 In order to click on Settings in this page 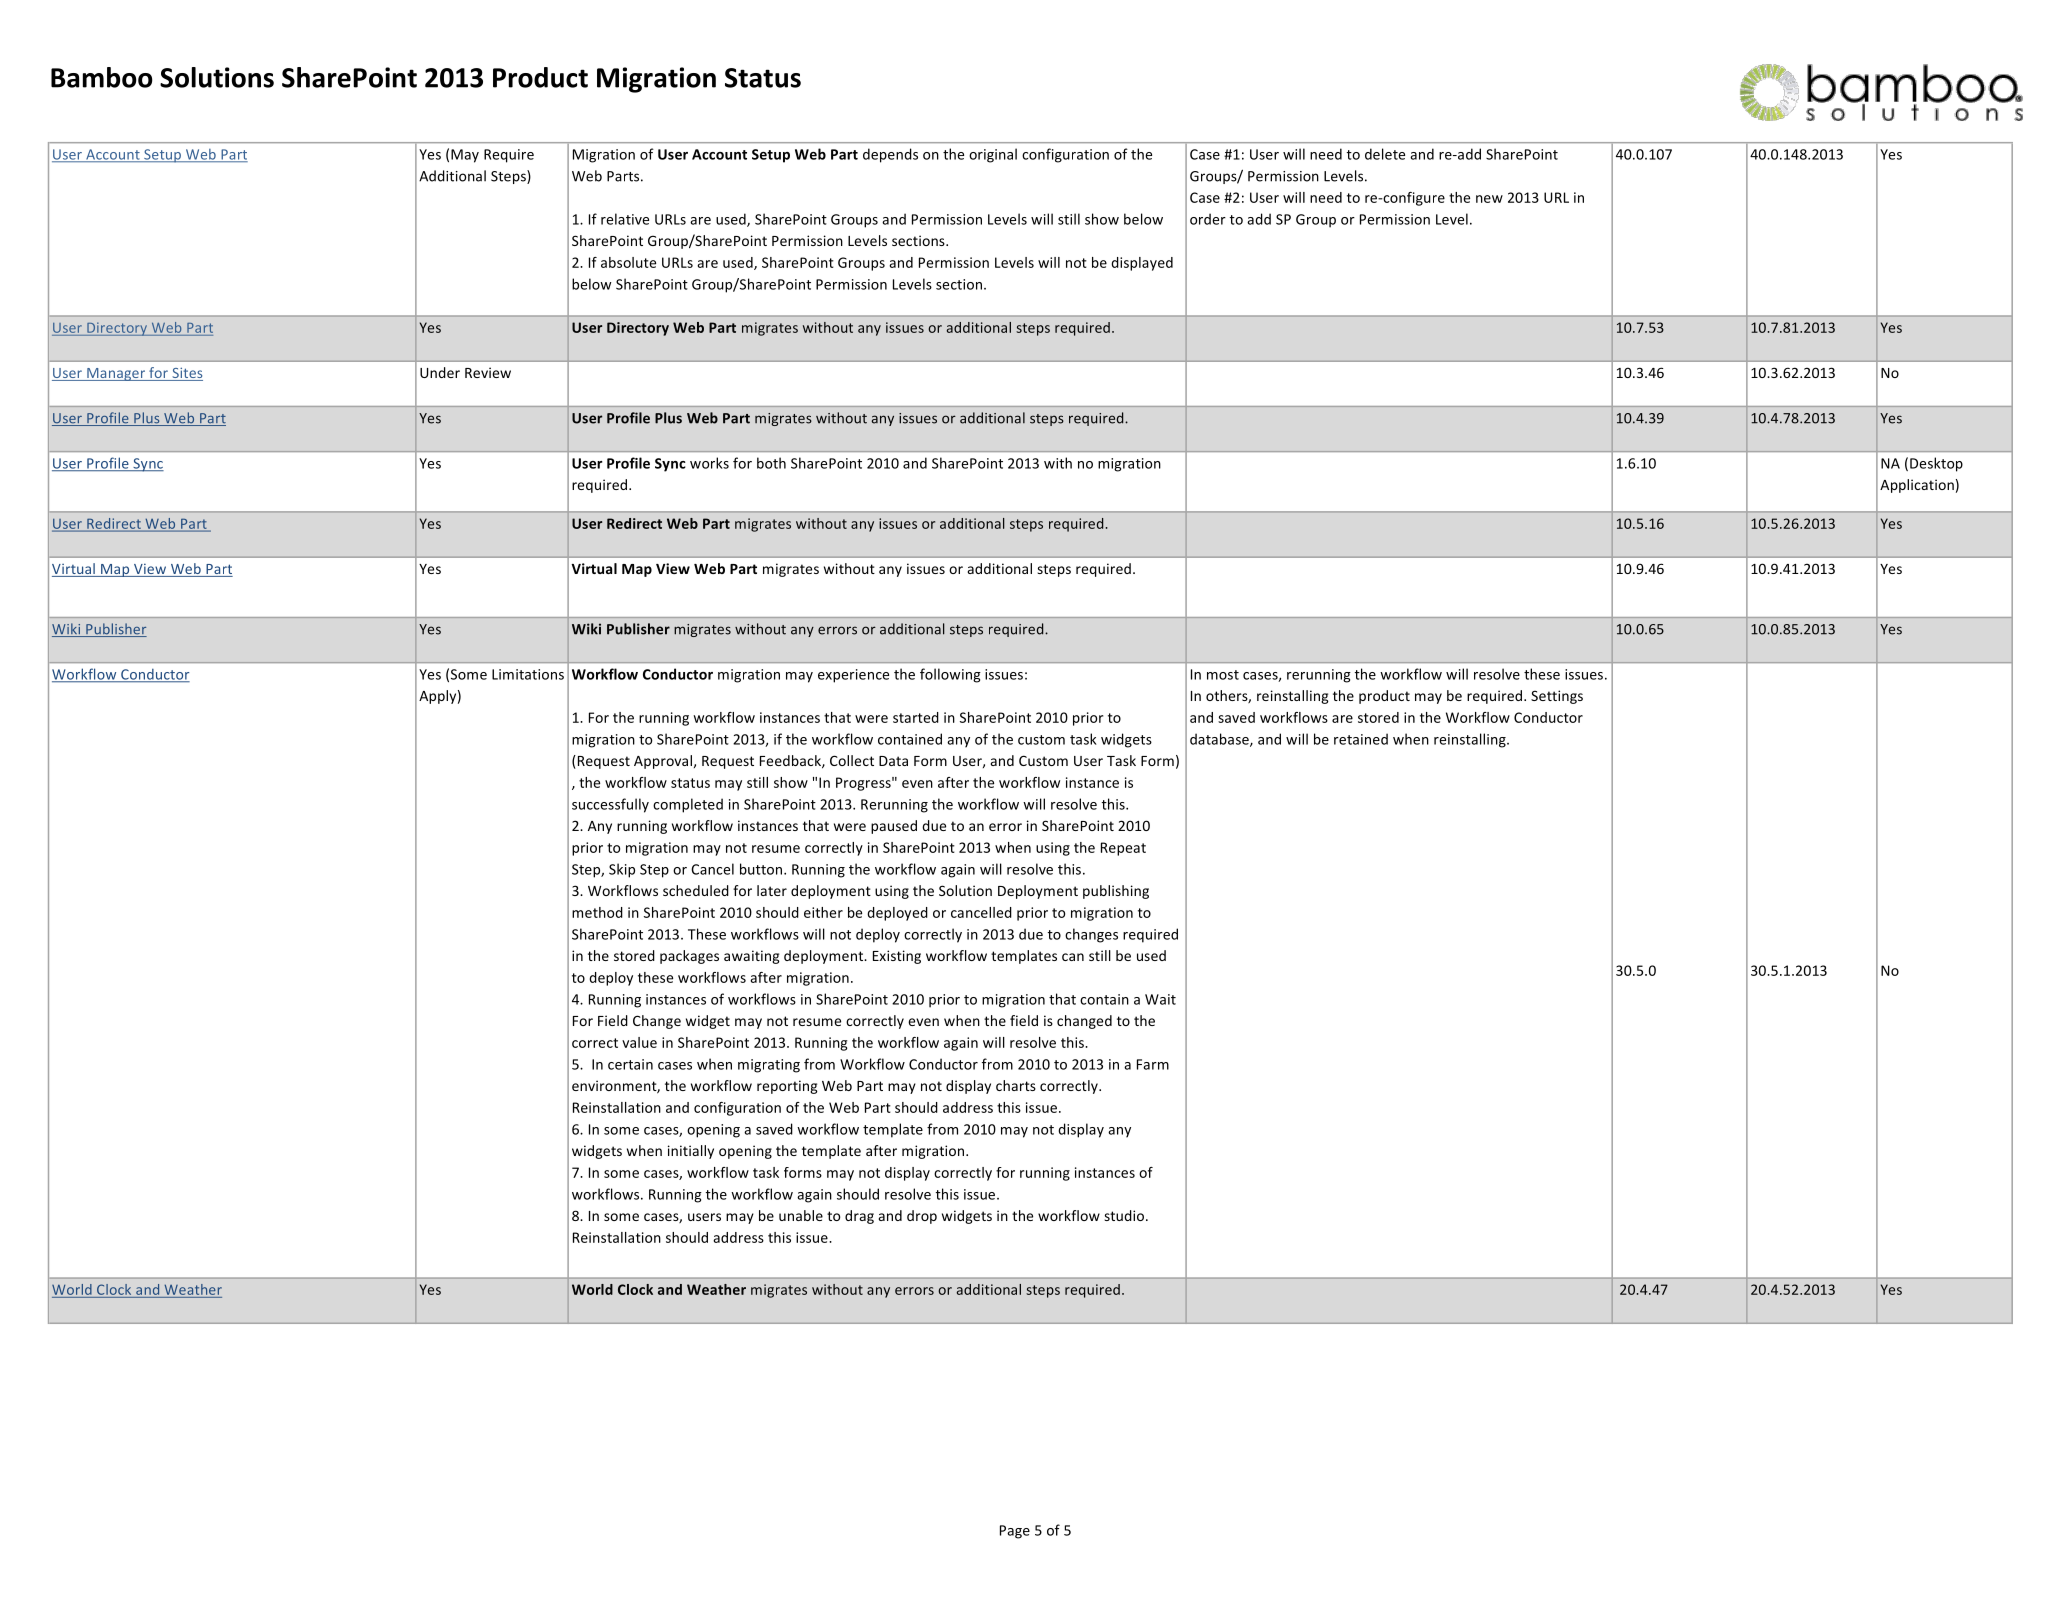, I will do `click(1557, 697)`.
